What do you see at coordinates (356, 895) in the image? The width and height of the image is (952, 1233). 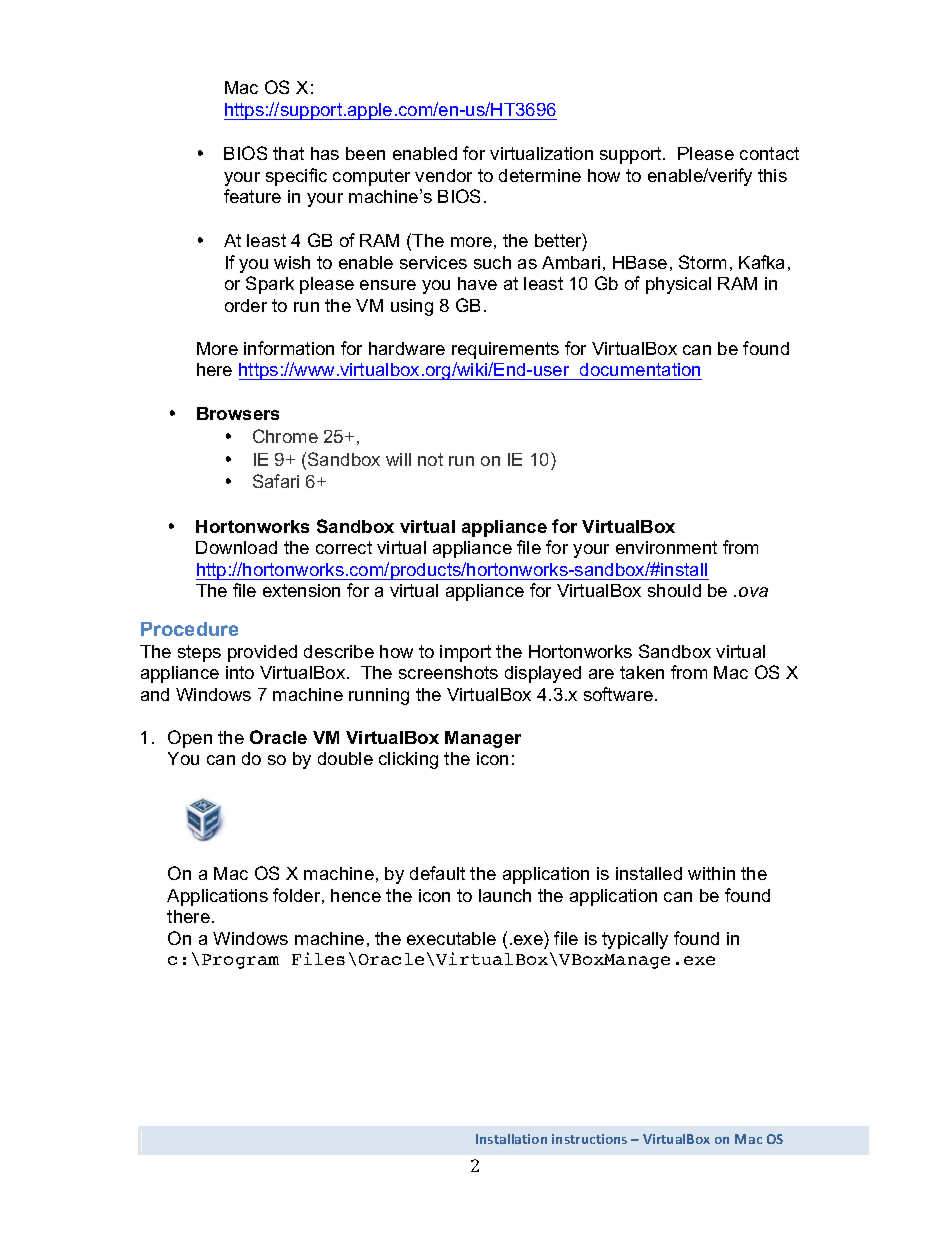 I see `hence` at bounding box center [356, 895].
